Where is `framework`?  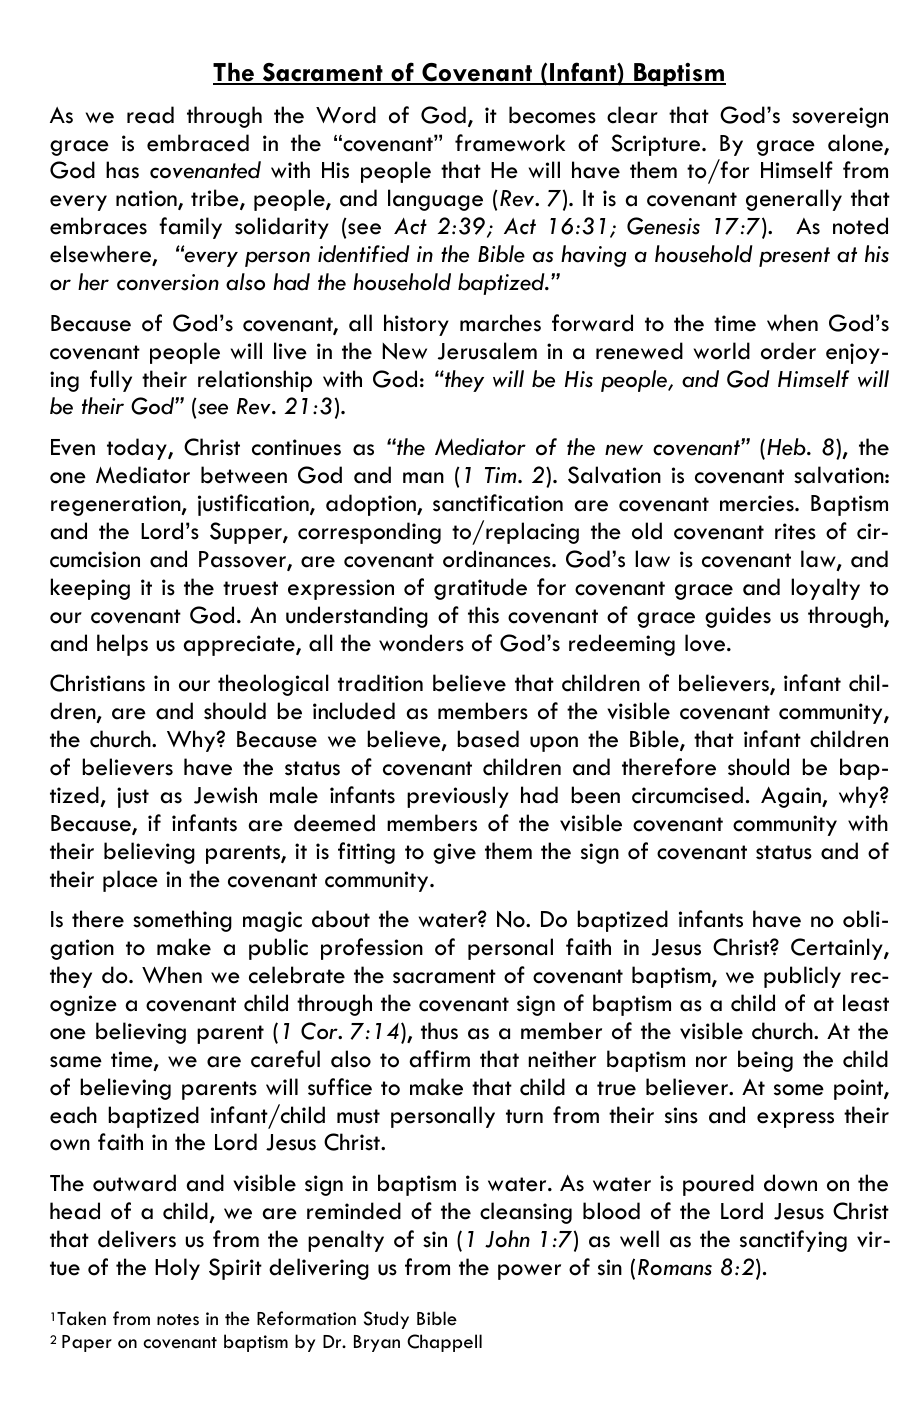
framework is located at coordinates (510, 143).
